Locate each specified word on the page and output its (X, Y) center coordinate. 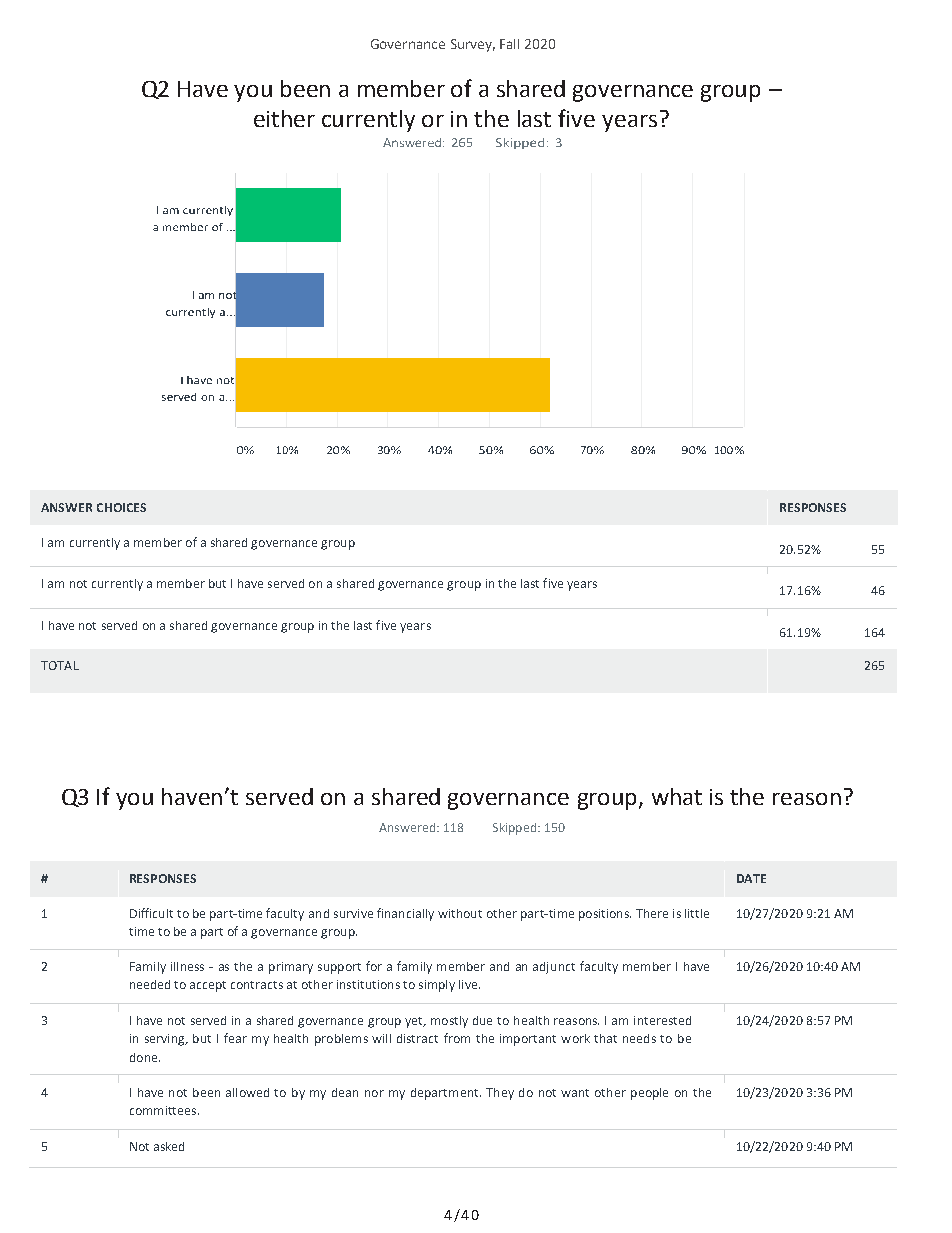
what (677, 796)
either (284, 118)
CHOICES (121, 507)
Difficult (151, 913)
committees (164, 1110)
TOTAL (60, 665)
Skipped (514, 829)
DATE (751, 878)
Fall (509, 44)
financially (405, 914)
